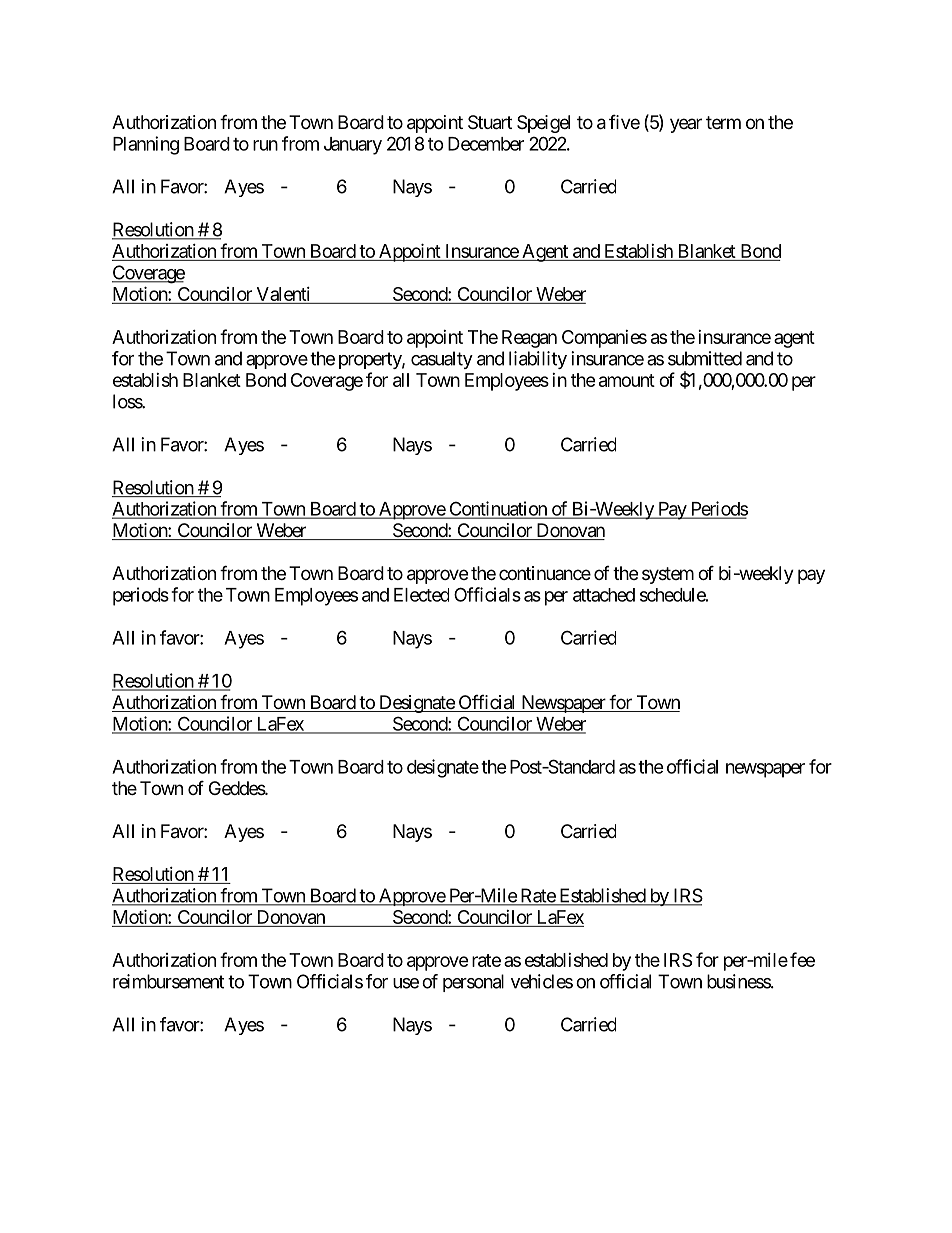 This screenshot has width=952, height=1233. I want to click on casualty, so click(442, 360).
